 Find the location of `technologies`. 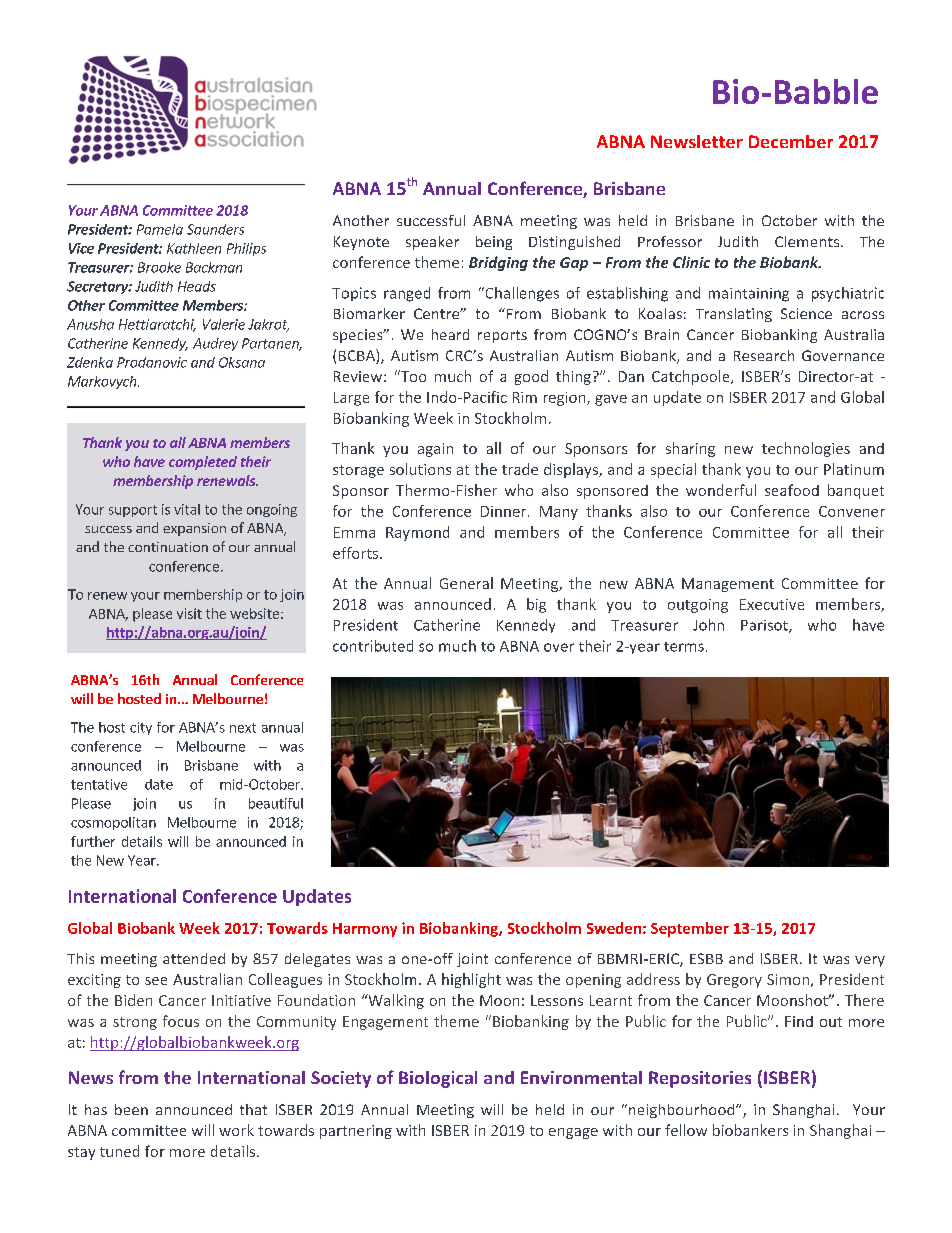

technologies is located at coordinates (806, 449).
